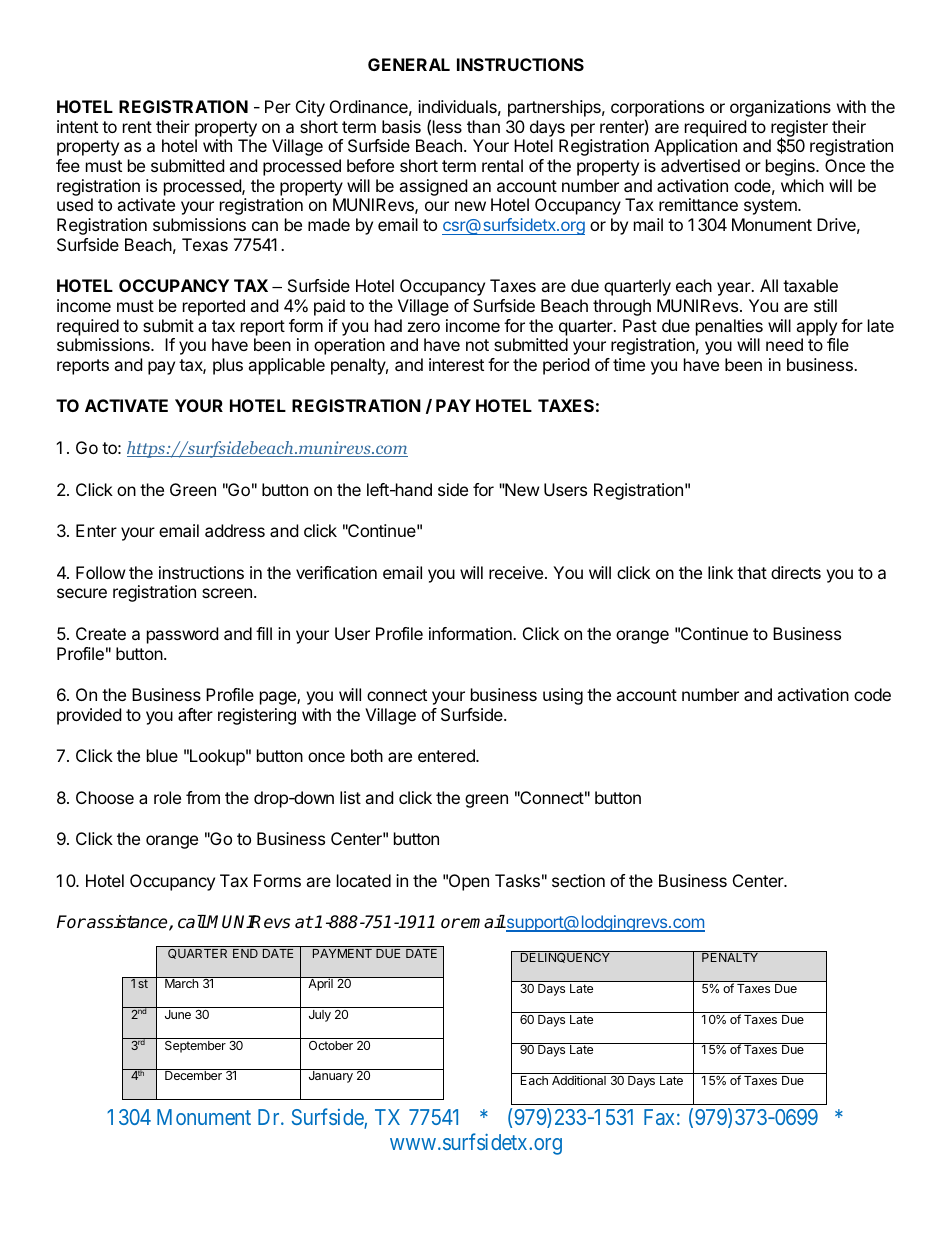  What do you see at coordinates (424, 327) in the screenshot?
I see `zero` at bounding box center [424, 327].
